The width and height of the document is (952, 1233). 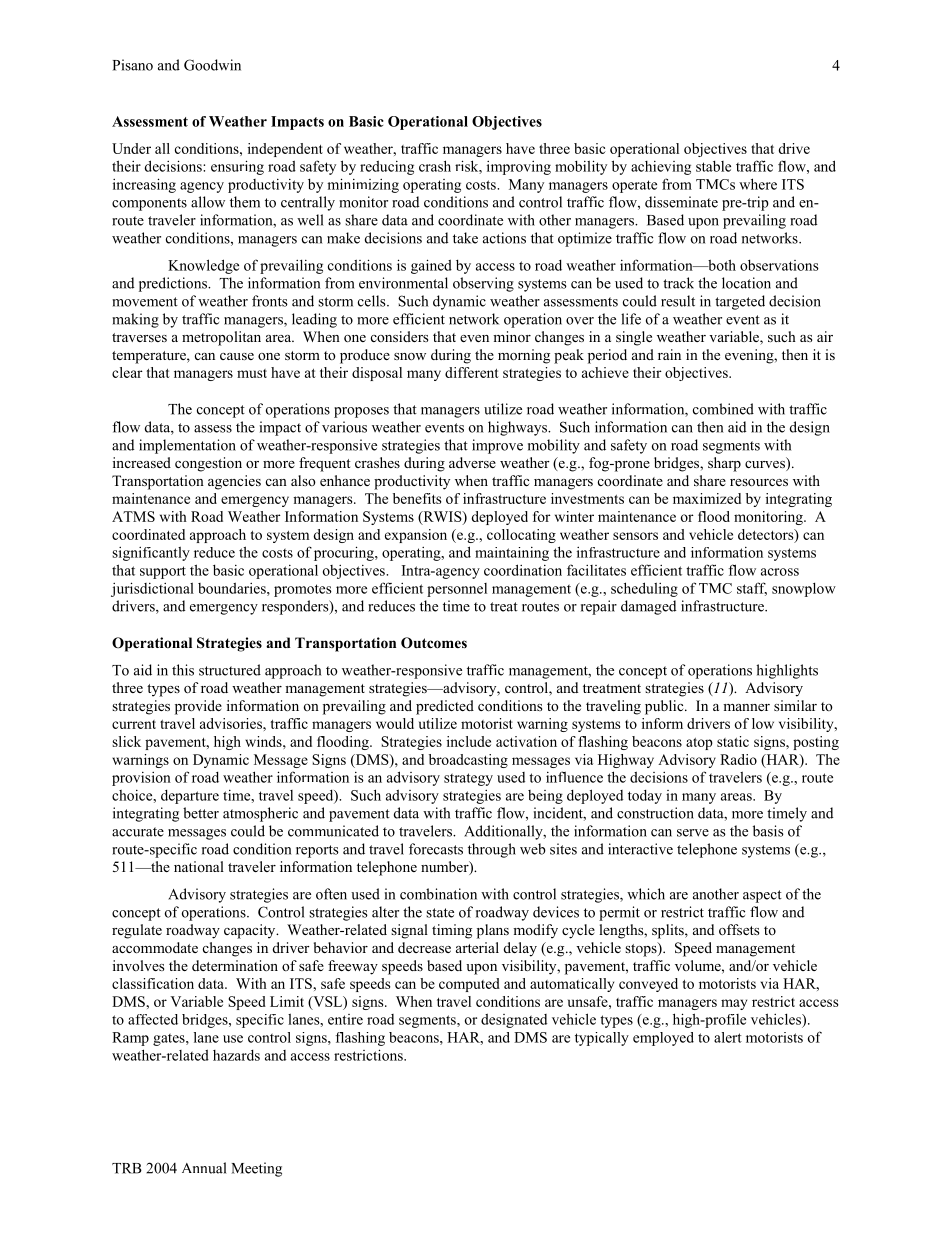 I want to click on stable, so click(x=713, y=166).
